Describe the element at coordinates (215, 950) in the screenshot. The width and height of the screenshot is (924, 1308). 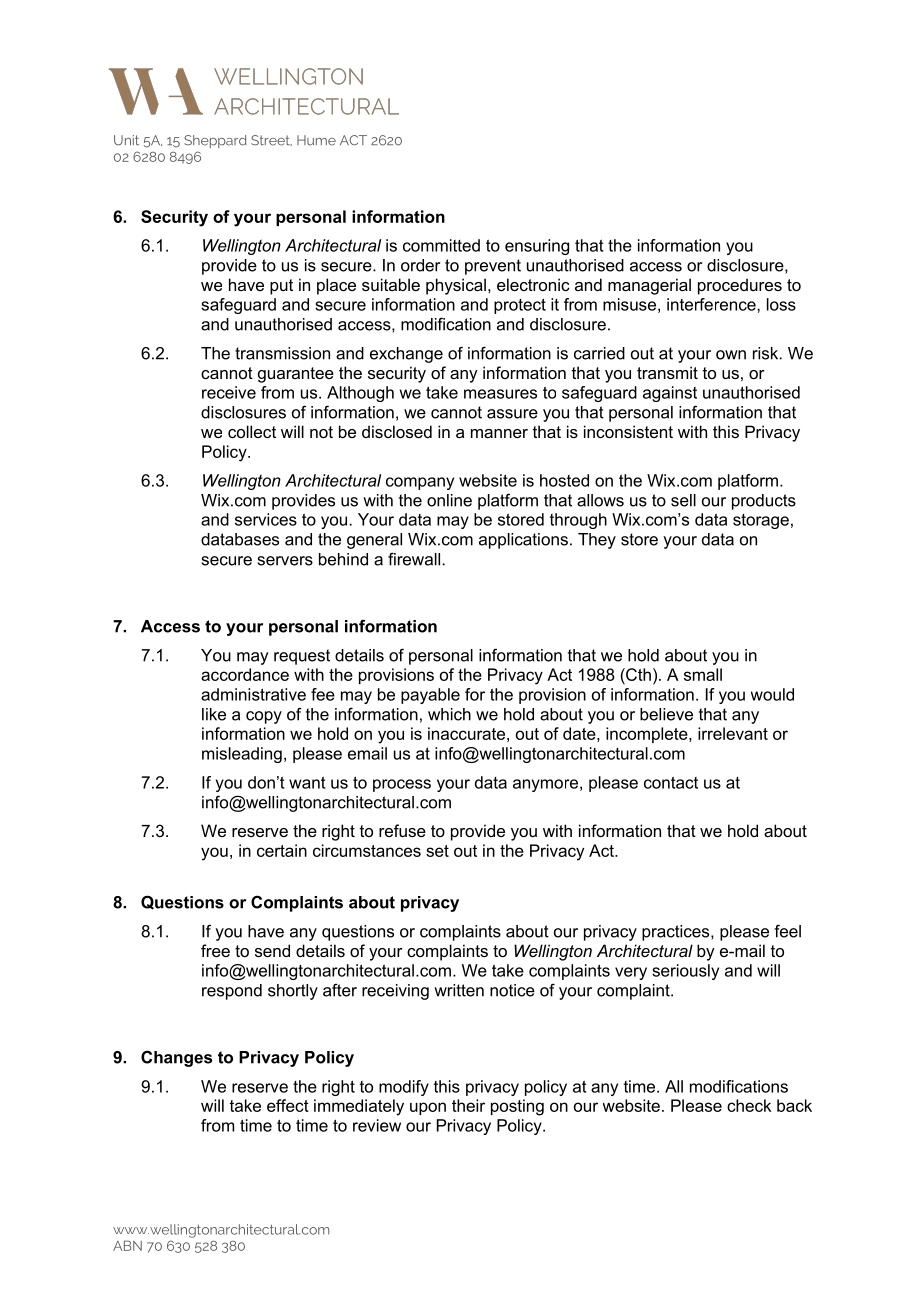
I see `free` at that location.
